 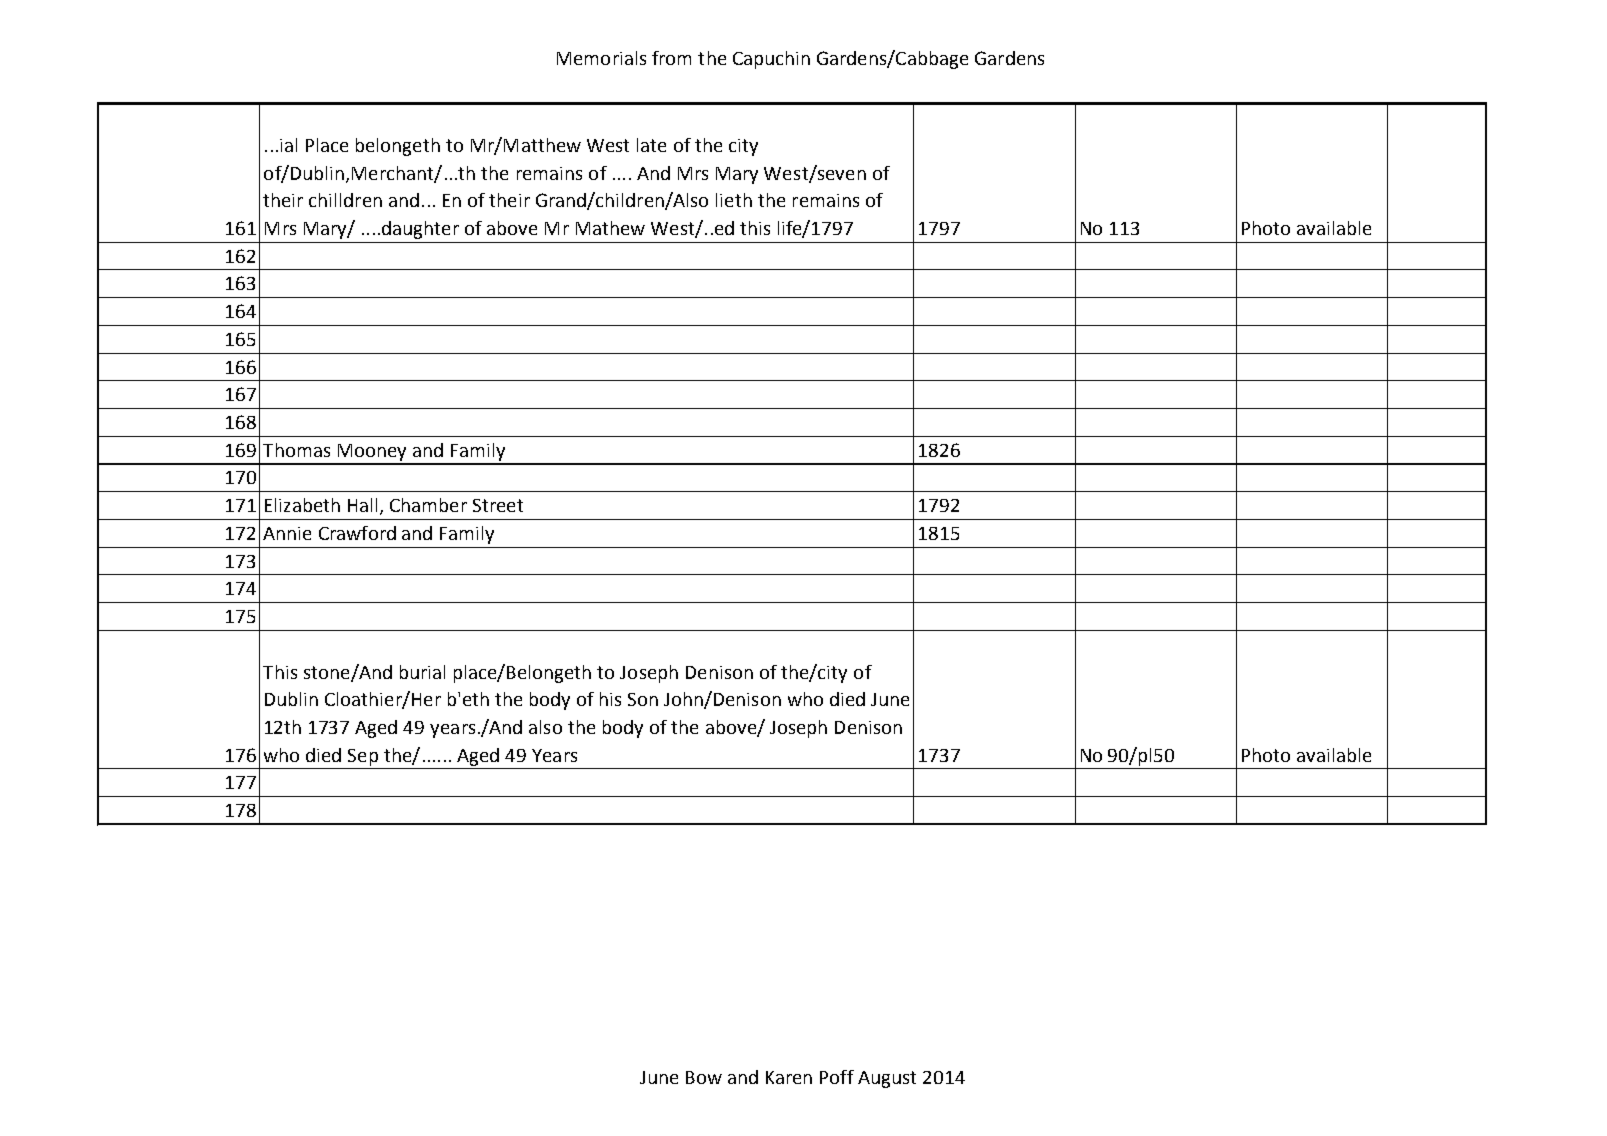 What do you see at coordinates (296, 450) in the screenshot?
I see `Thomas` at bounding box center [296, 450].
